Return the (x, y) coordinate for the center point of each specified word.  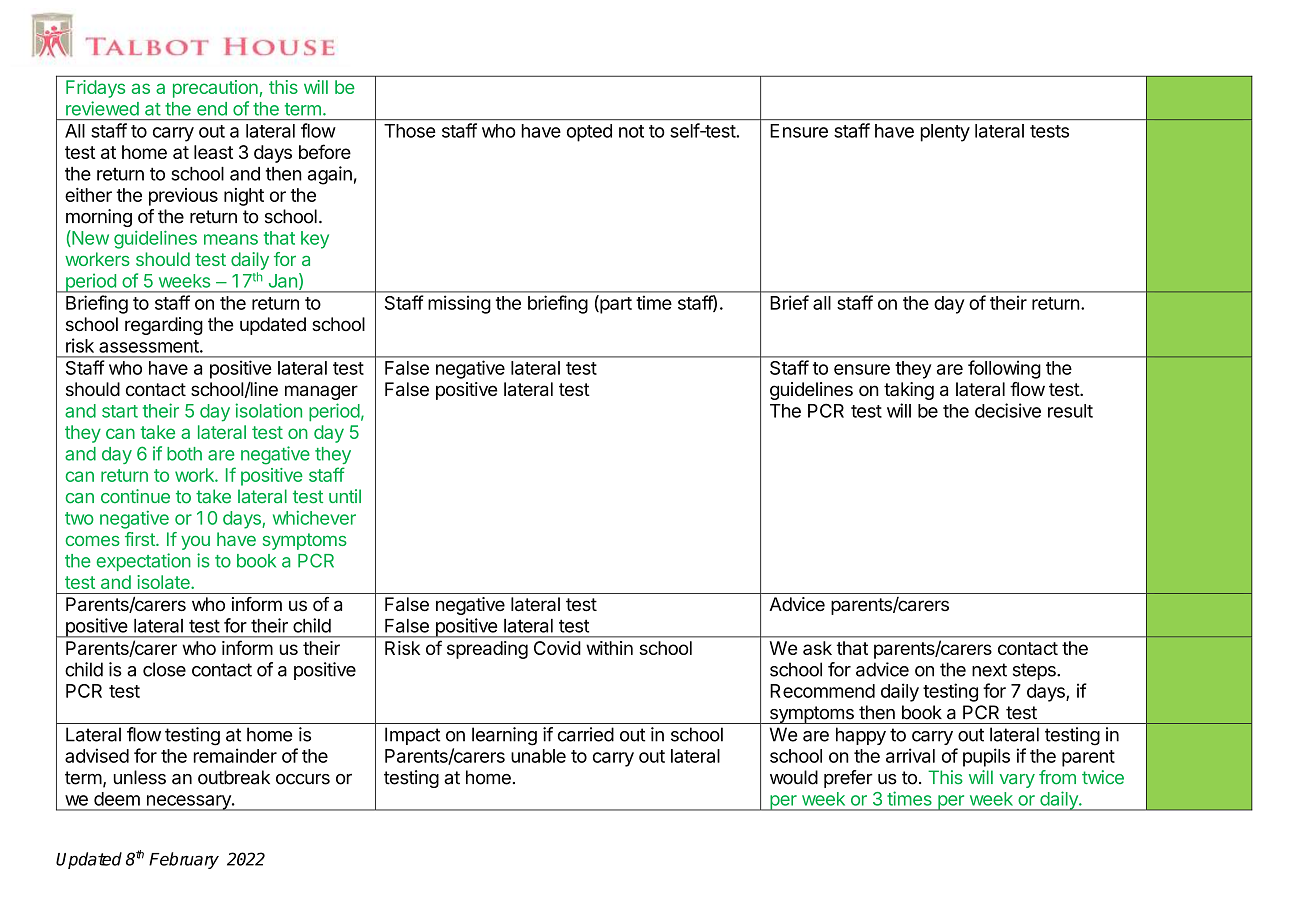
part (615, 304)
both (184, 454)
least (213, 152)
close (164, 669)
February (184, 860)
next (989, 670)
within (609, 648)
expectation (143, 562)
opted (589, 133)
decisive (1008, 410)
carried (586, 734)
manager (321, 392)
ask (817, 648)
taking (909, 391)
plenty (945, 133)
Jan (283, 281)
